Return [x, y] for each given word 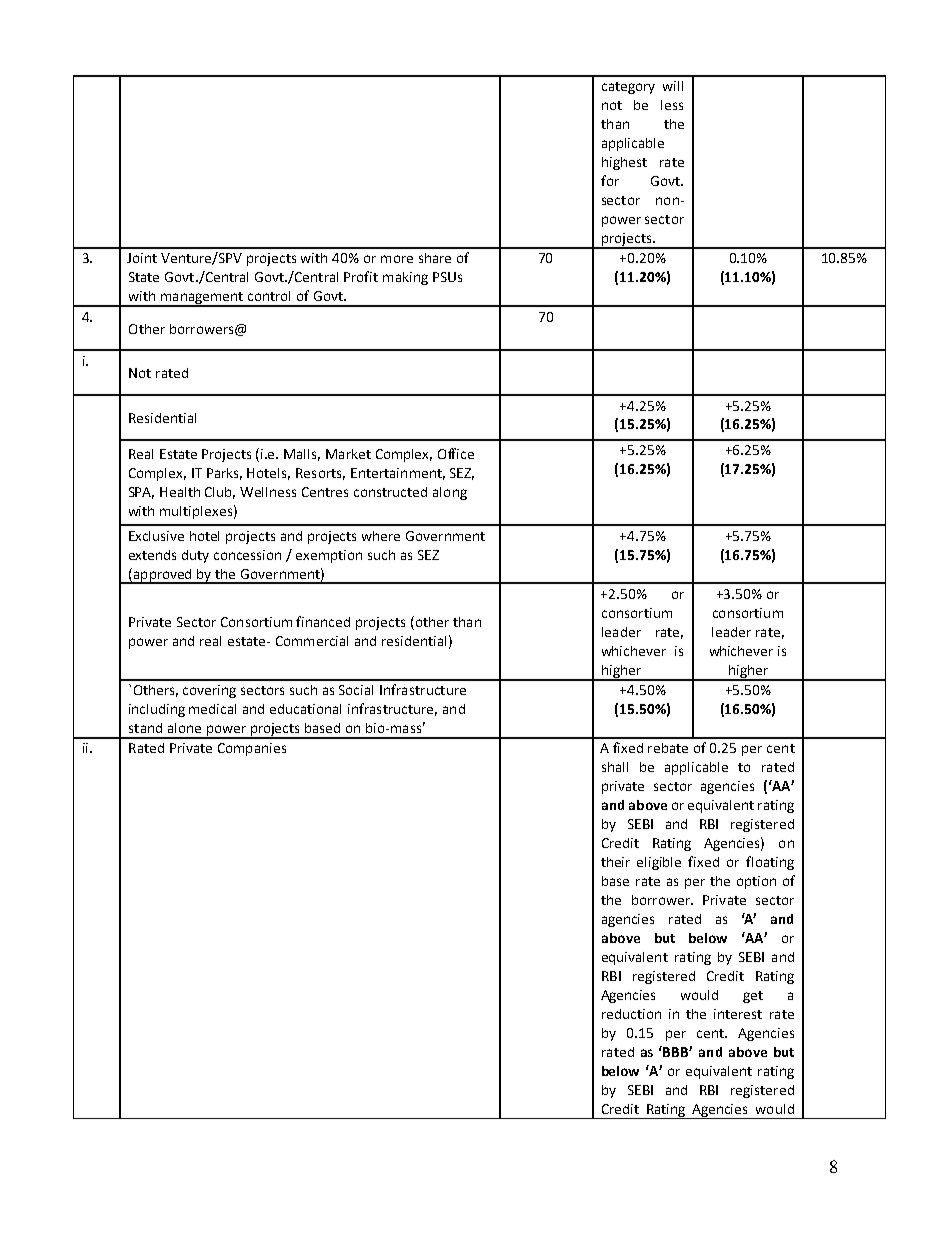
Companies [252, 749]
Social [356, 690]
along [450, 493]
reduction [631, 1014]
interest [738, 1014]
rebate [668, 748]
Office [456, 453]
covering [209, 691]
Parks [224, 474]
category [628, 88]
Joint [142, 258]
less [672, 105]
